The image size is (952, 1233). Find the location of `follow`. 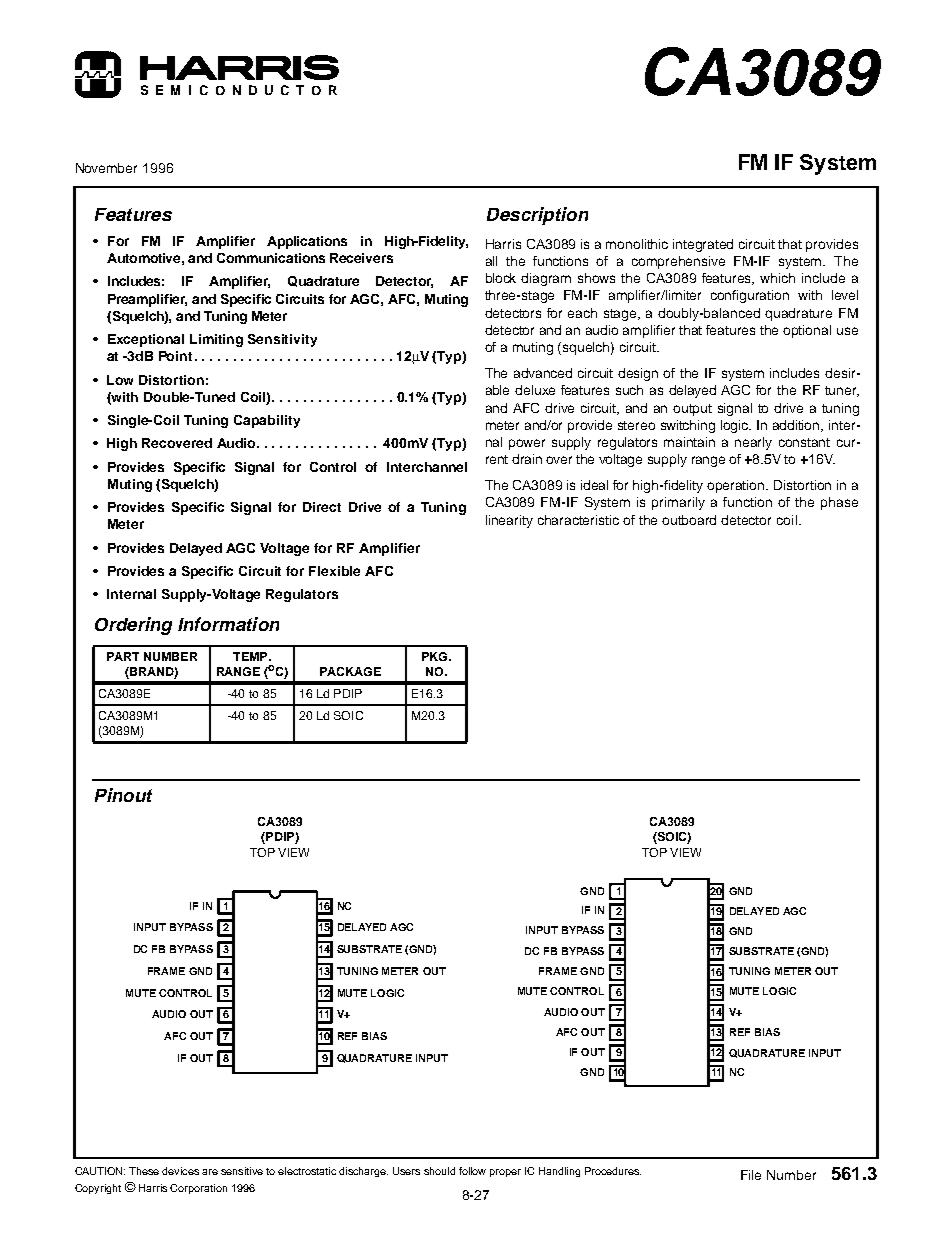

follow is located at coordinates (472, 1171).
